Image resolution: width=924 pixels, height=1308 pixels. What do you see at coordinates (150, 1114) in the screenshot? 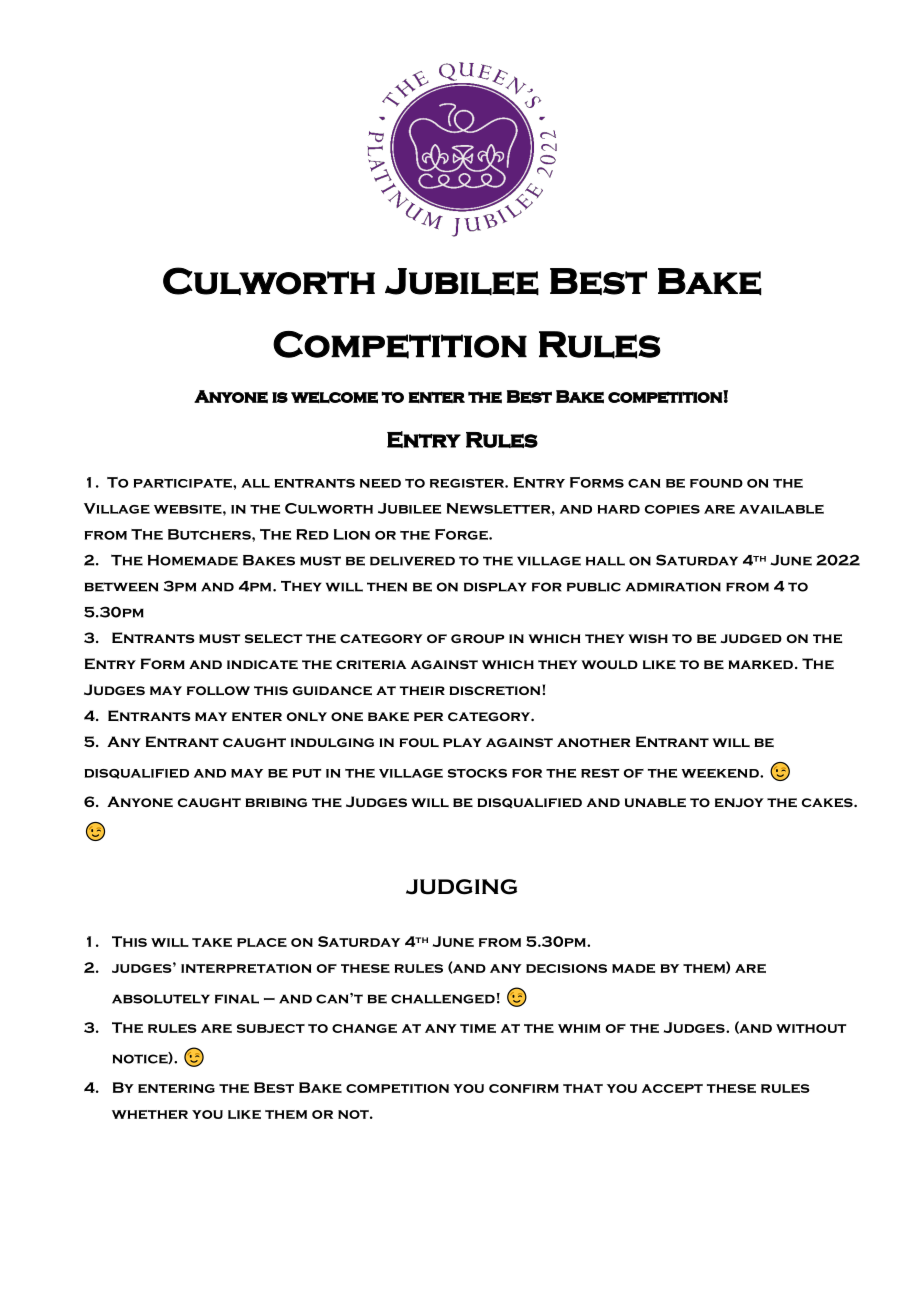
I see `whether` at bounding box center [150, 1114].
